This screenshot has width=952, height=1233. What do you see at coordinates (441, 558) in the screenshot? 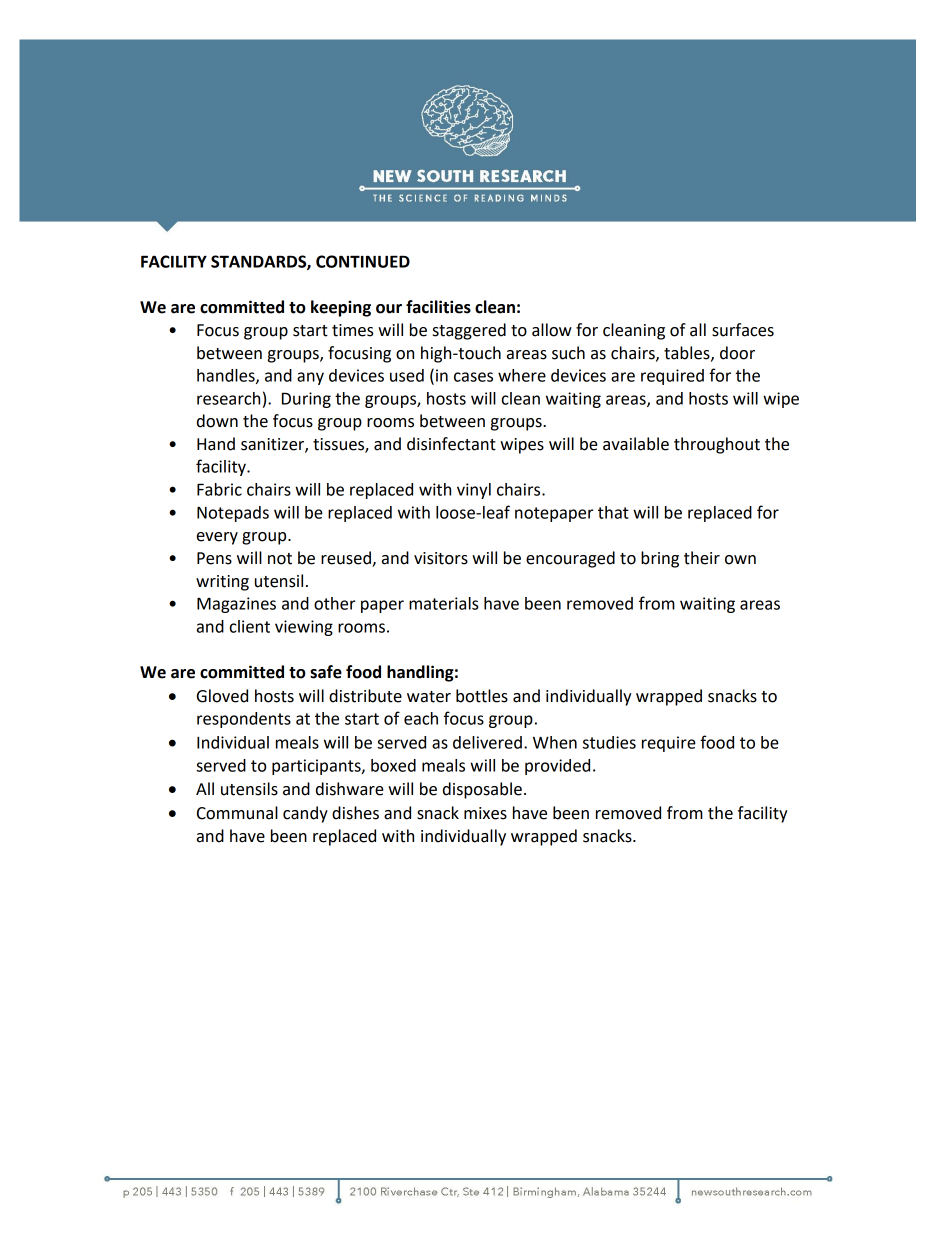
I see `visitors` at bounding box center [441, 558].
